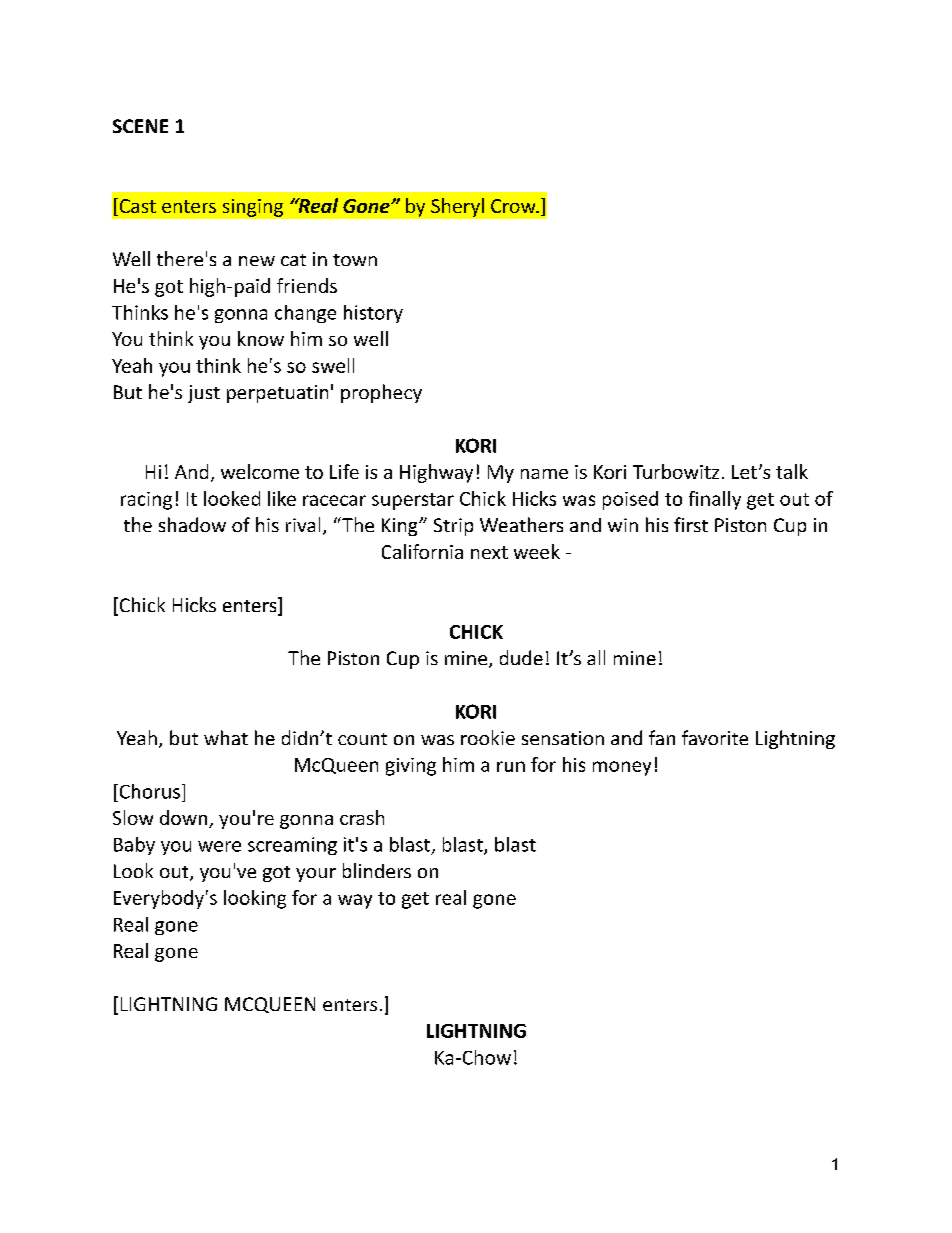  I want to click on shadow, so click(192, 524).
